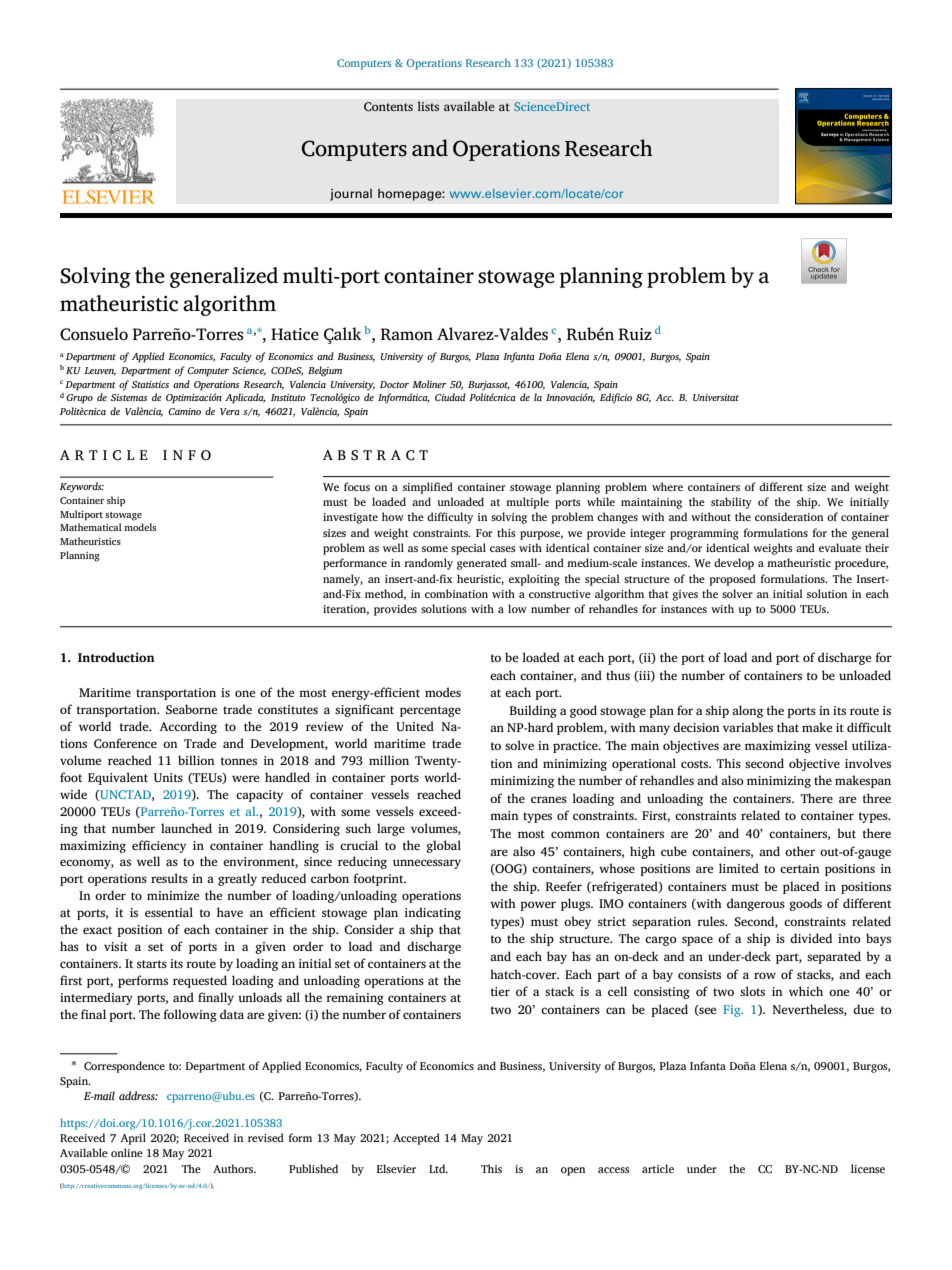  What do you see at coordinates (430, 711) in the screenshot?
I see `percentage` at bounding box center [430, 711].
